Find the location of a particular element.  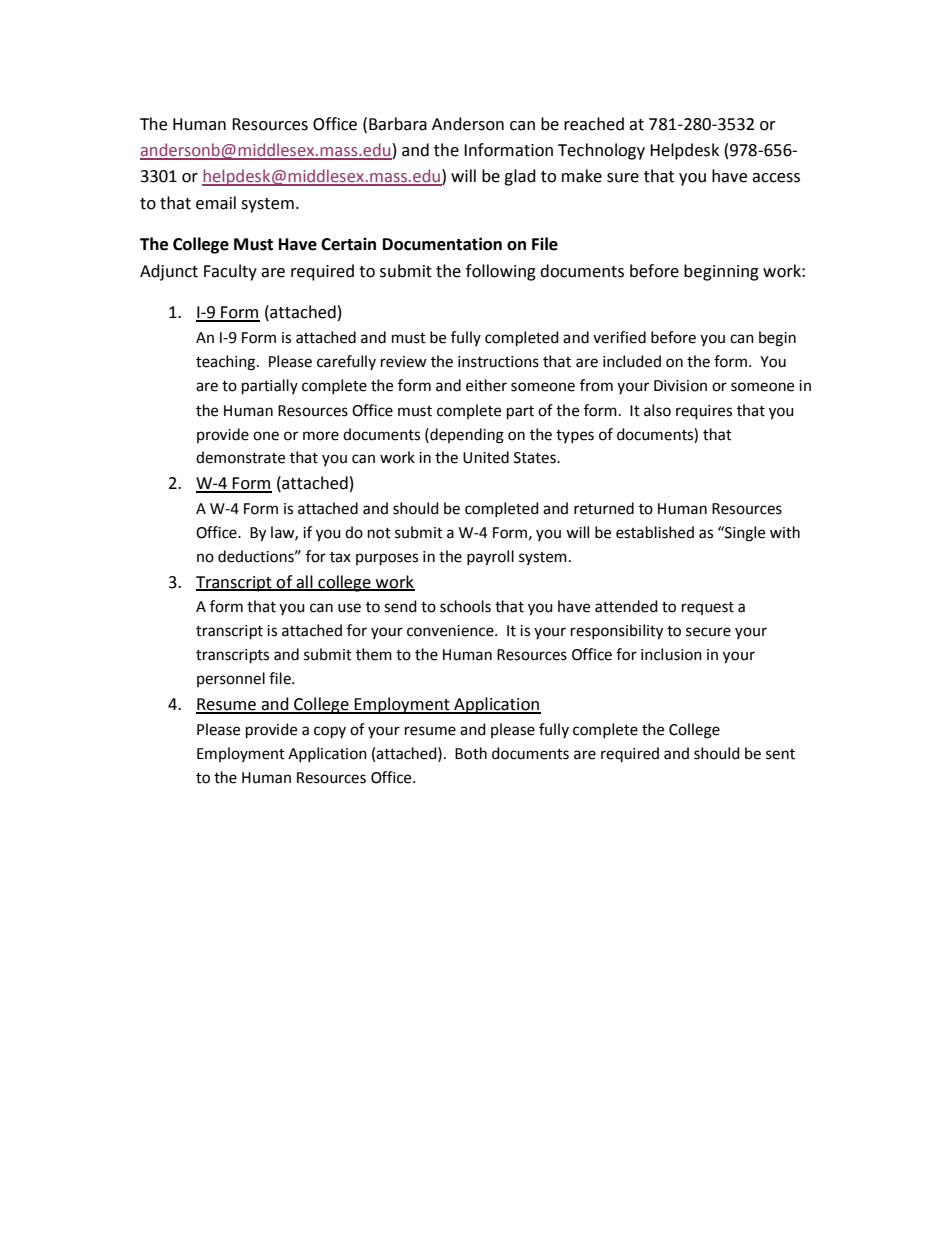

glad is located at coordinates (520, 177).
